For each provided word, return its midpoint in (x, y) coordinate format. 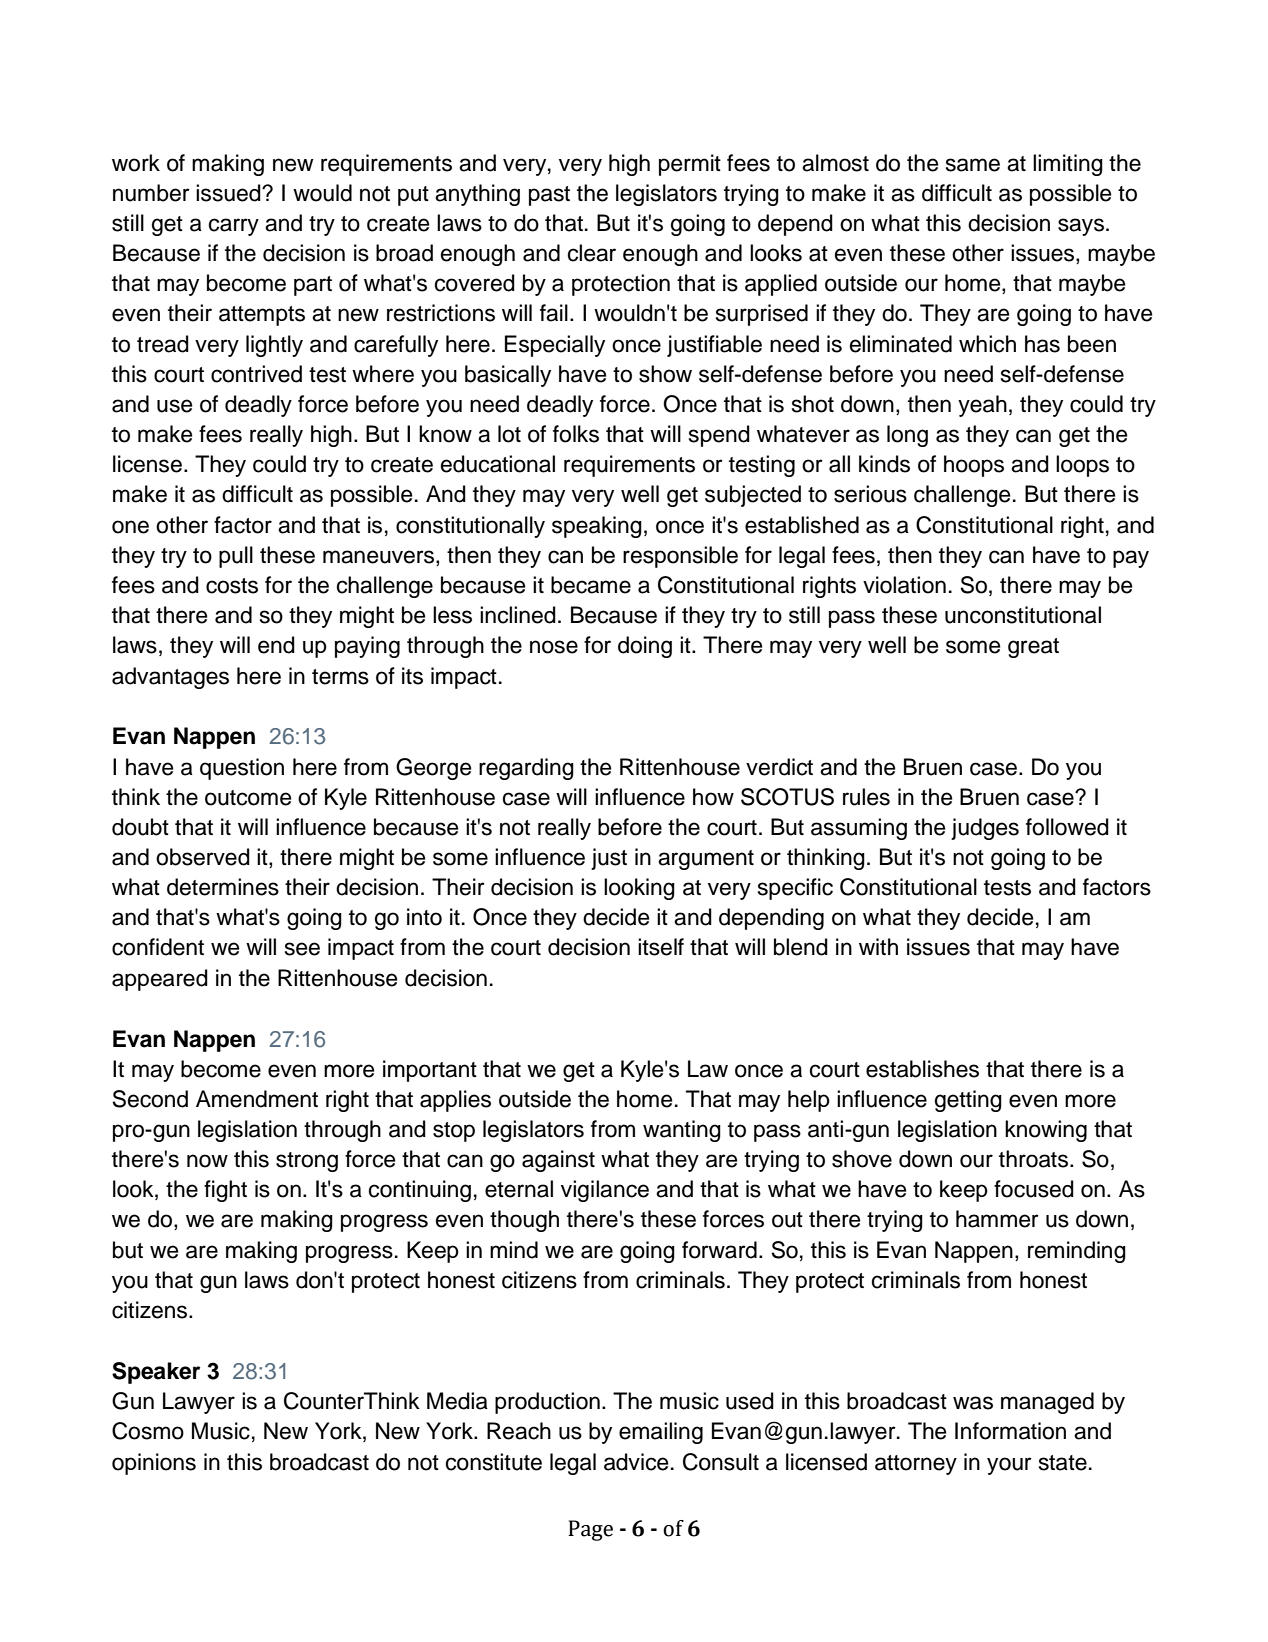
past (549, 196)
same (973, 165)
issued (229, 193)
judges (985, 829)
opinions (154, 1464)
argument (706, 860)
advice (636, 1462)
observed (203, 857)
